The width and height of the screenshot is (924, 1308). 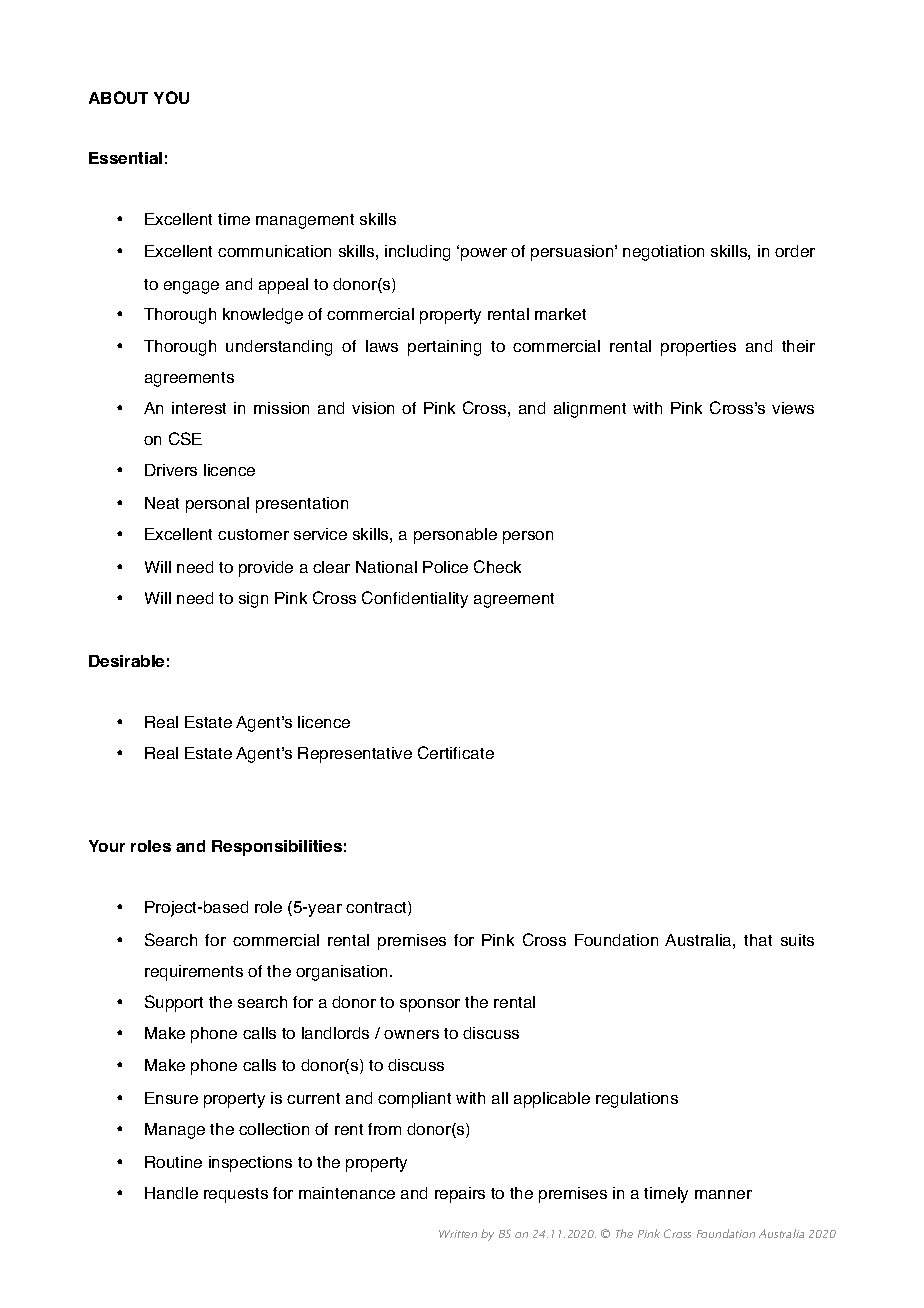 What do you see at coordinates (415, 599) in the screenshot?
I see `Confidentiality` at bounding box center [415, 599].
